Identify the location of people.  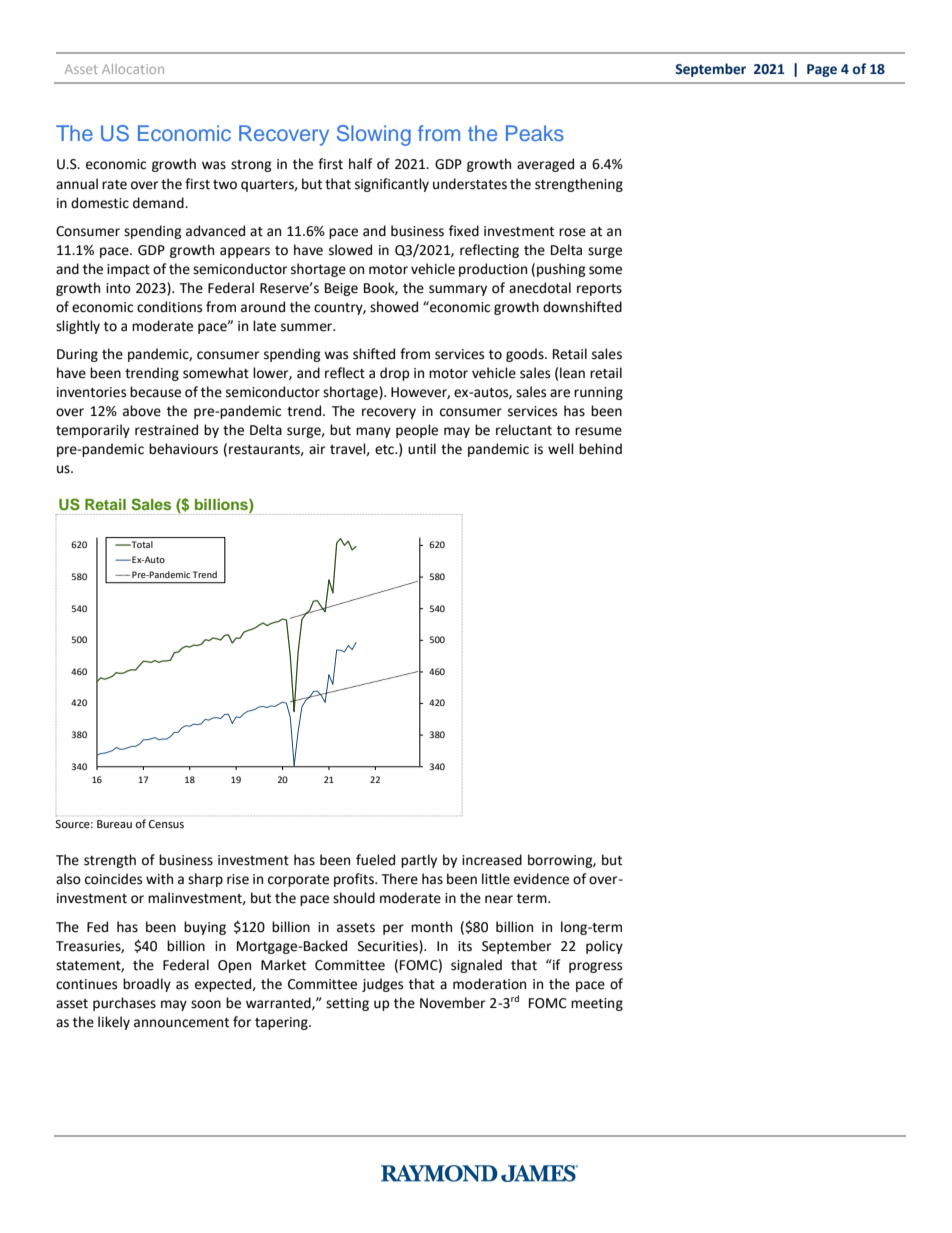
(417, 431).
